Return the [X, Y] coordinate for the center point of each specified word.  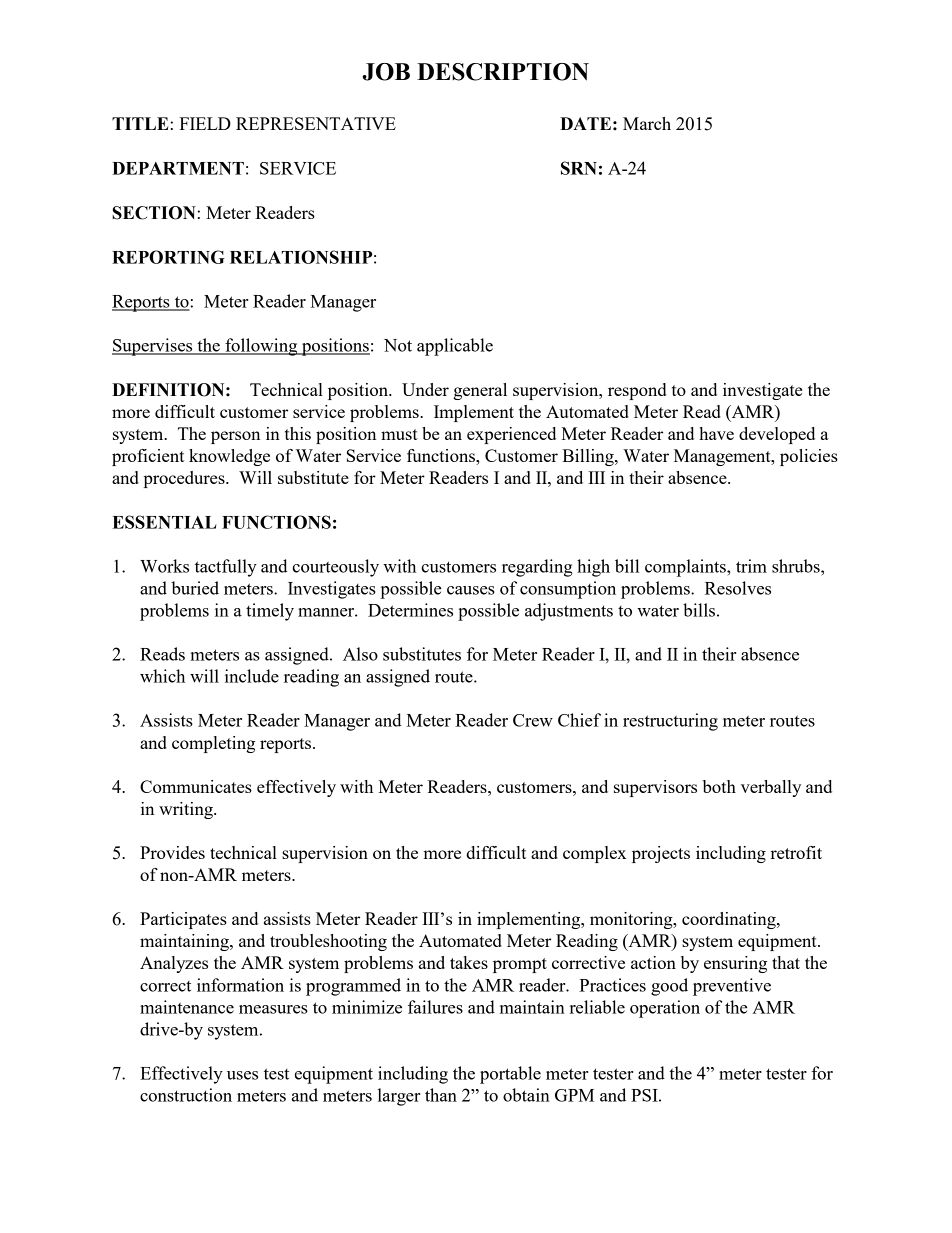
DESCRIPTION [503, 72]
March [647, 123]
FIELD [205, 123]
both [719, 786]
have [716, 433]
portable [510, 1075]
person [235, 437]
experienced [511, 435]
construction [186, 1095]
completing [213, 744]
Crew [533, 720]
